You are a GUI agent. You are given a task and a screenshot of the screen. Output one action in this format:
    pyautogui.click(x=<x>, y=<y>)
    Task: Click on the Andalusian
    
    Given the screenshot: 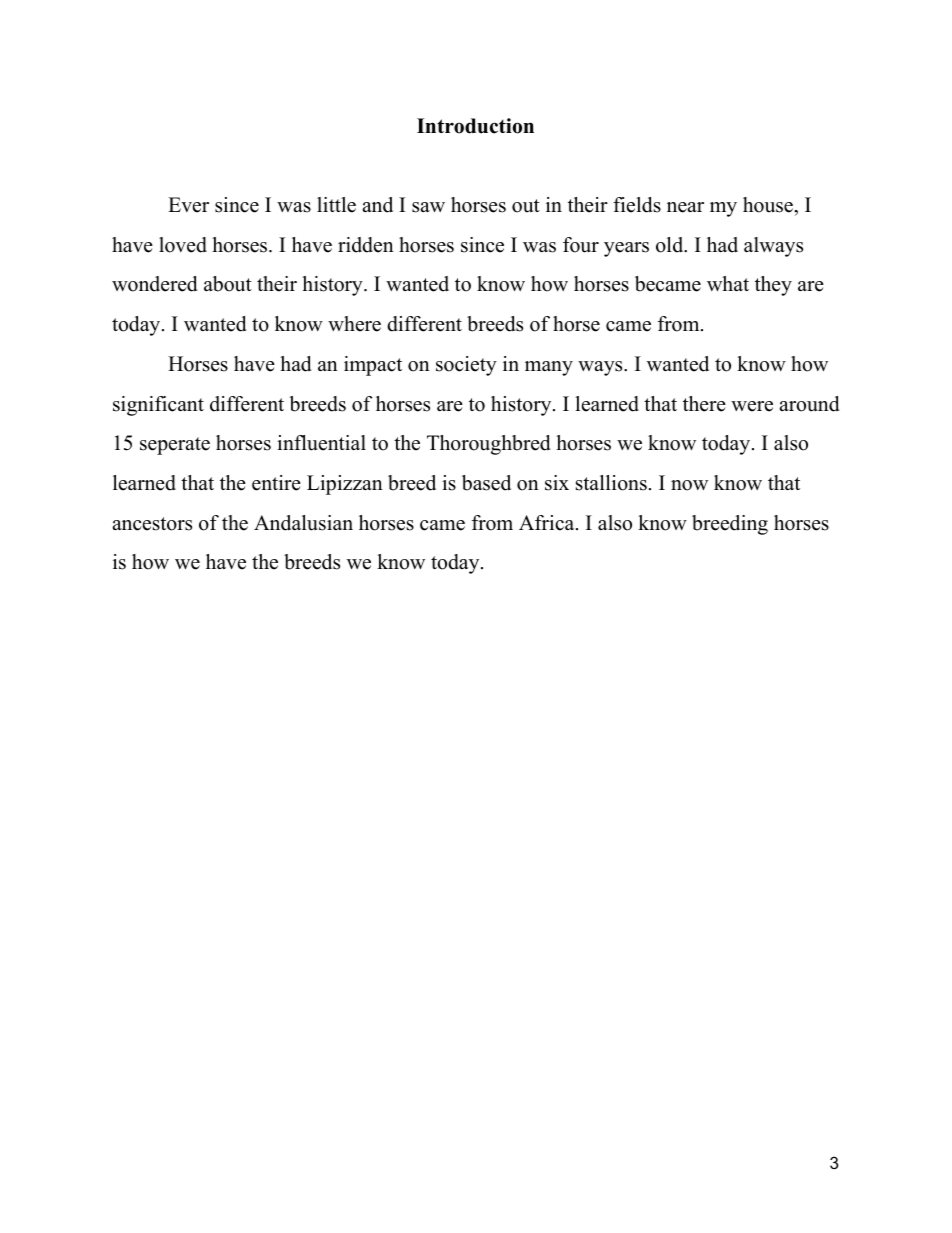 What is the action you would take?
    pyautogui.click(x=303, y=523)
